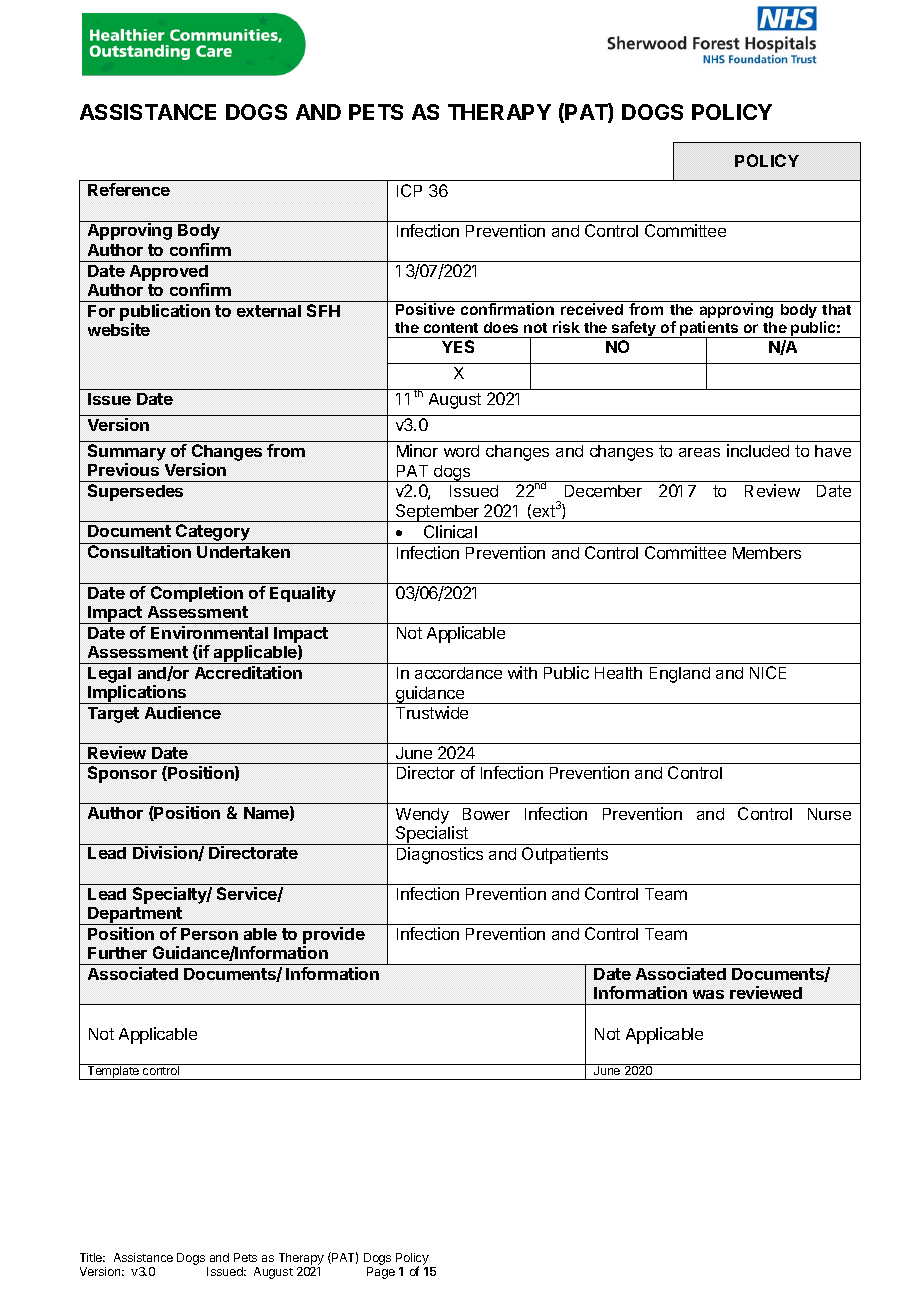 This screenshot has width=924, height=1308. I want to click on that, so click(836, 309).
